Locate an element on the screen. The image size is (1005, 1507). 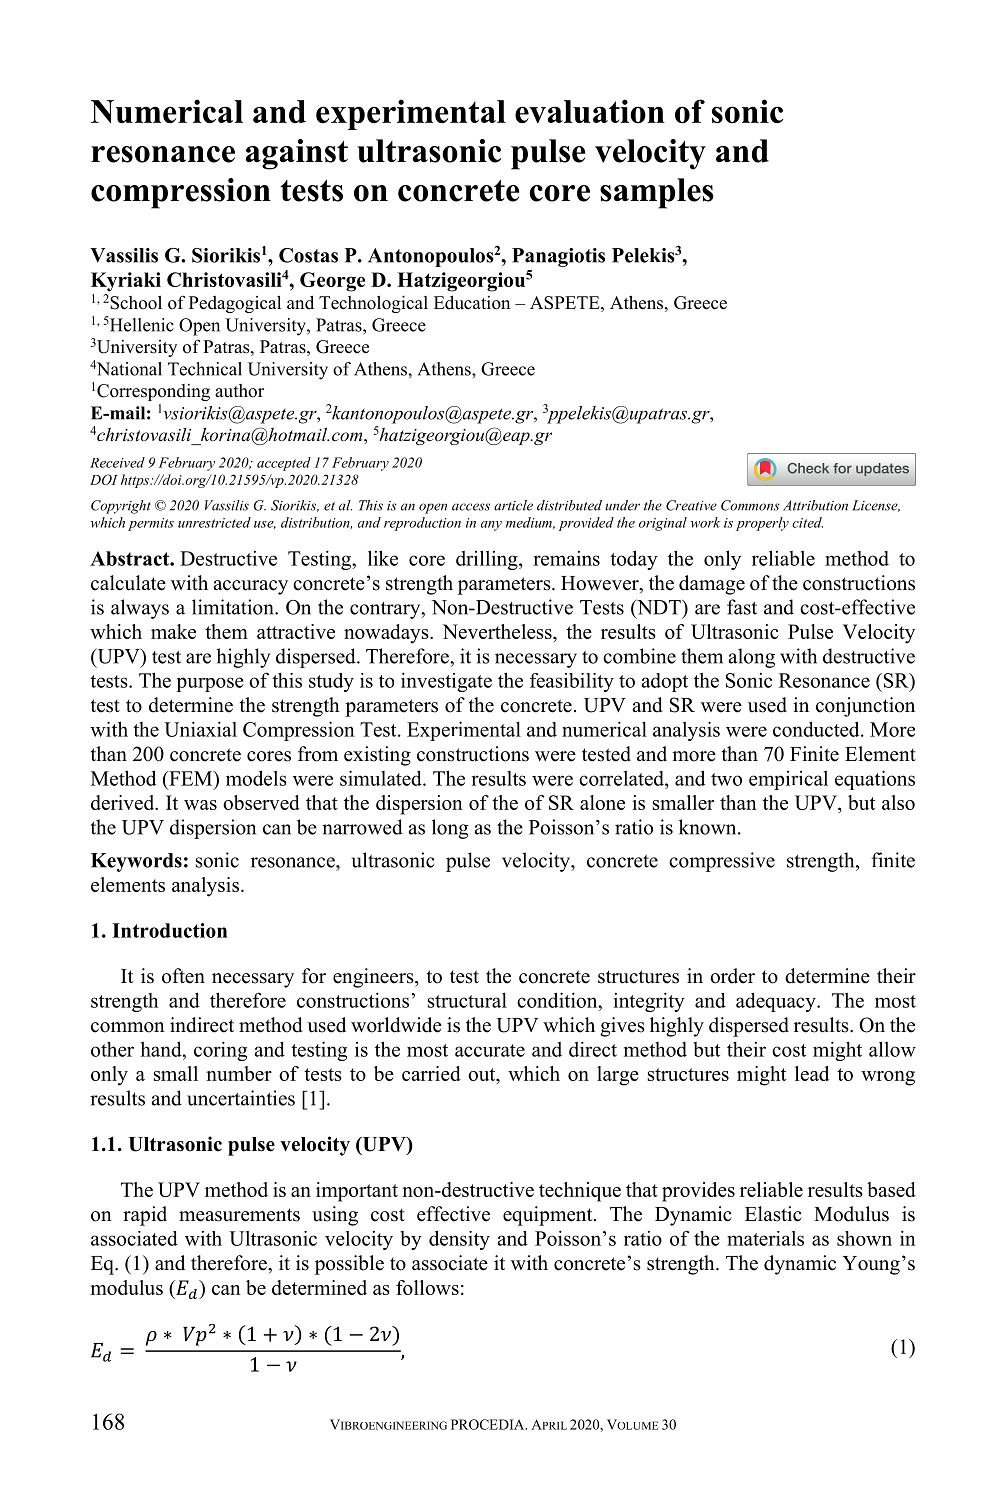
possible is located at coordinates (349, 1265).
